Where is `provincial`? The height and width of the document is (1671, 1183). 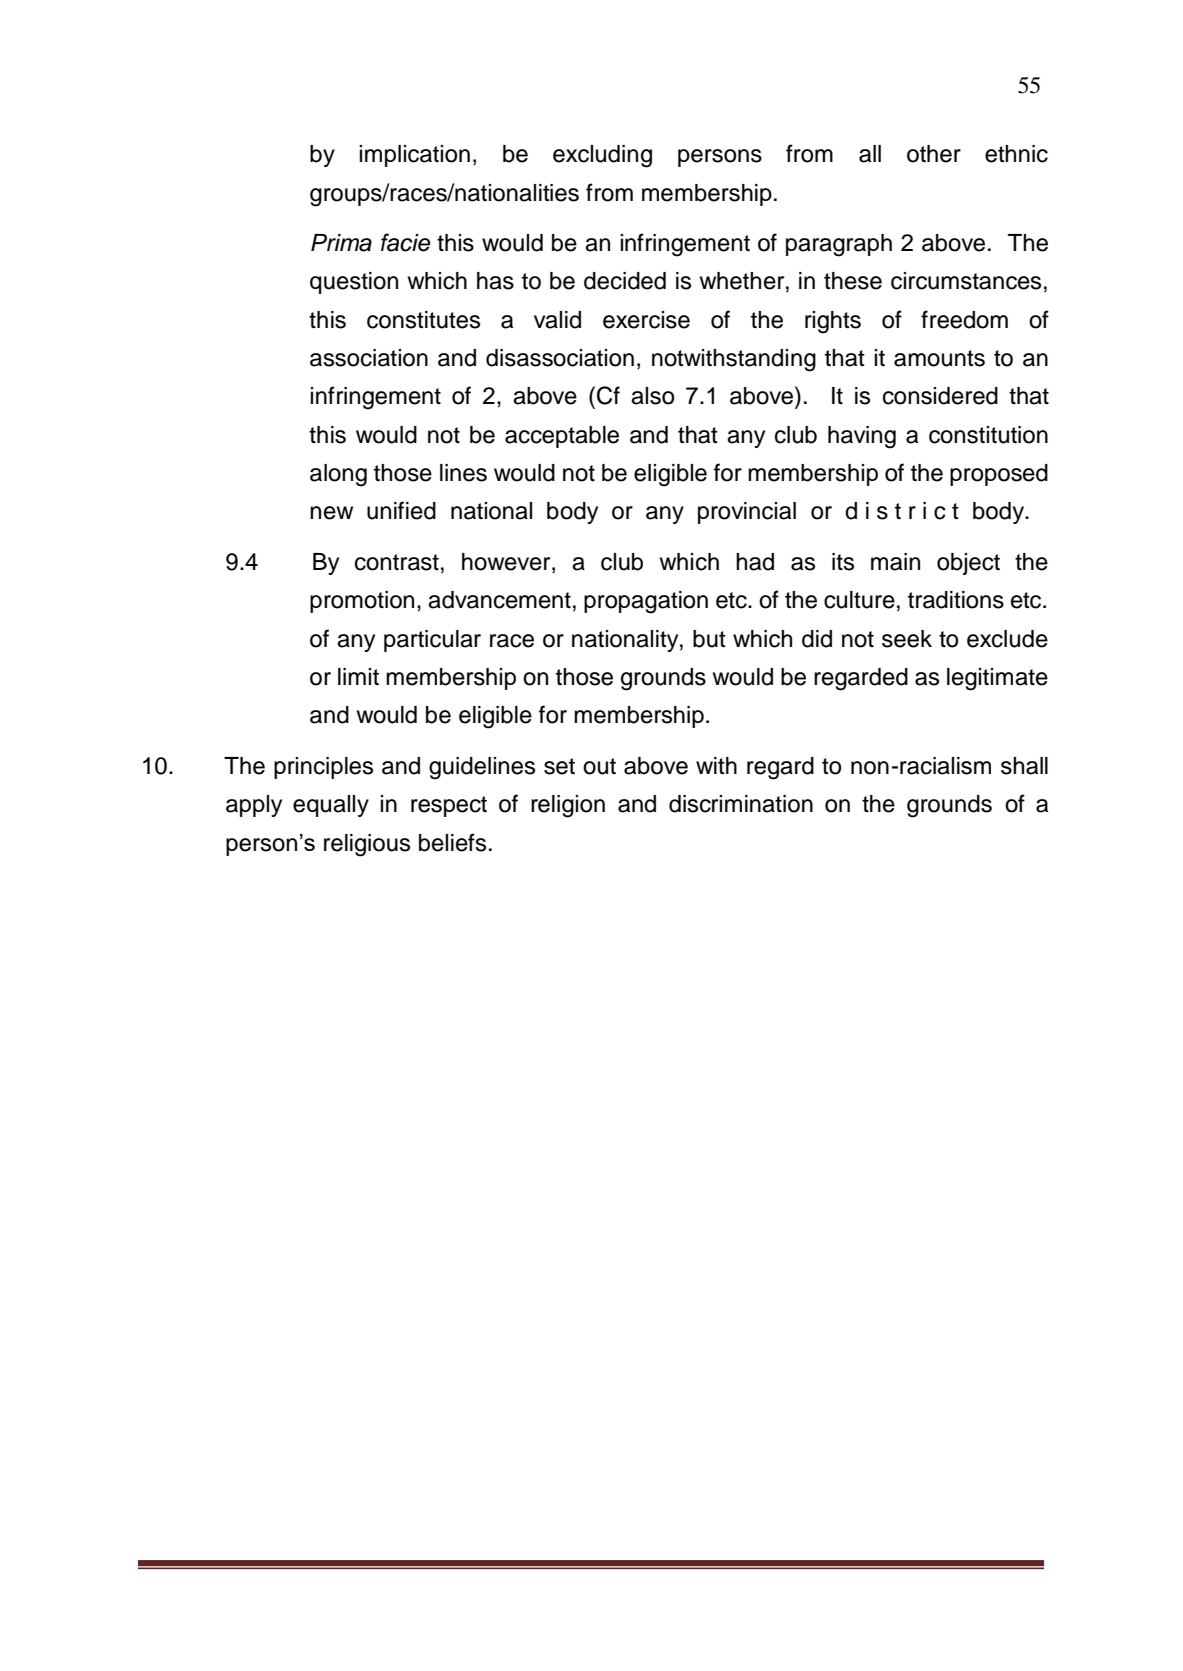
provincial is located at coordinates (747, 513).
